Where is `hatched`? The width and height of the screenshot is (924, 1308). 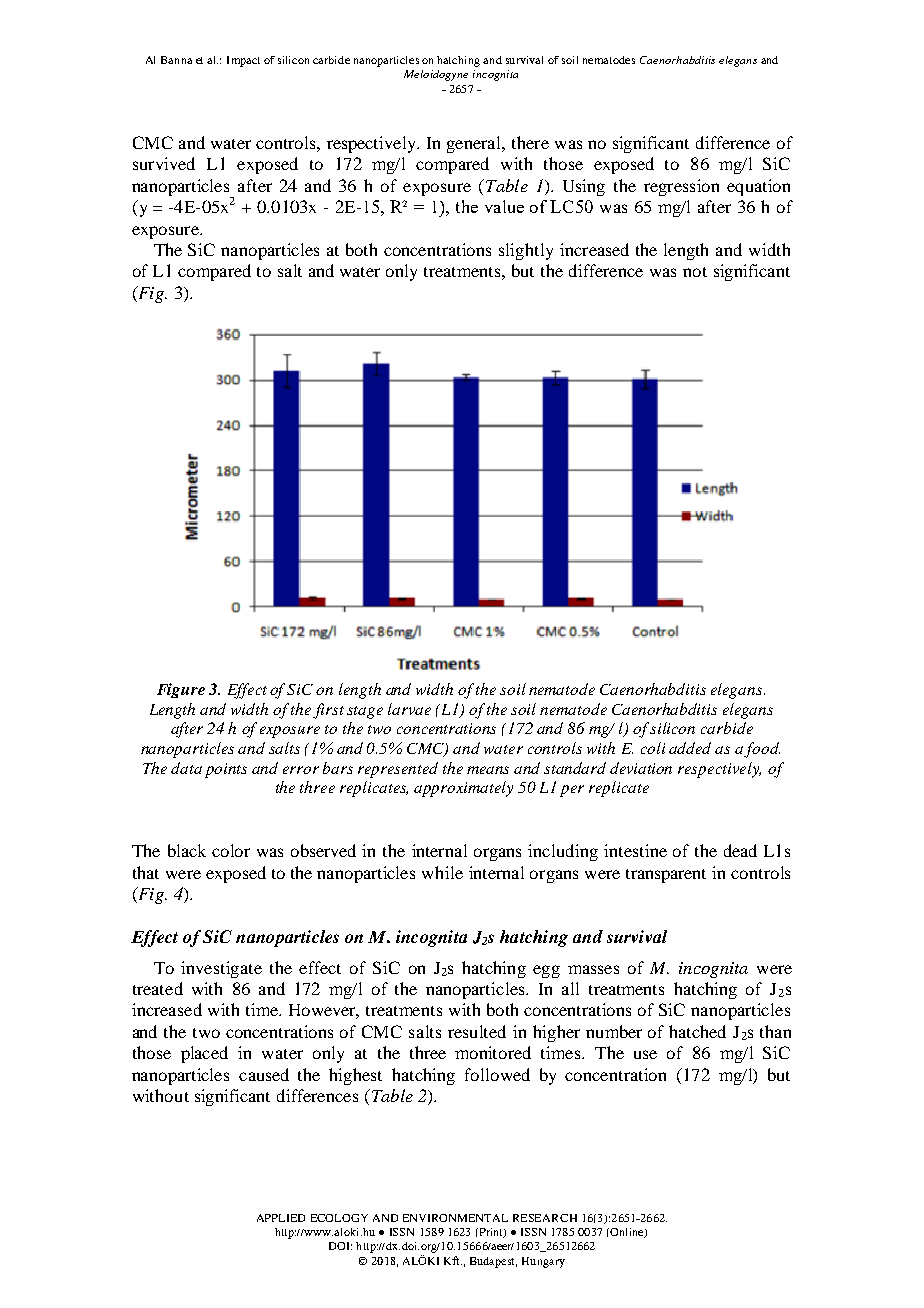 hatched is located at coordinates (697, 1031).
